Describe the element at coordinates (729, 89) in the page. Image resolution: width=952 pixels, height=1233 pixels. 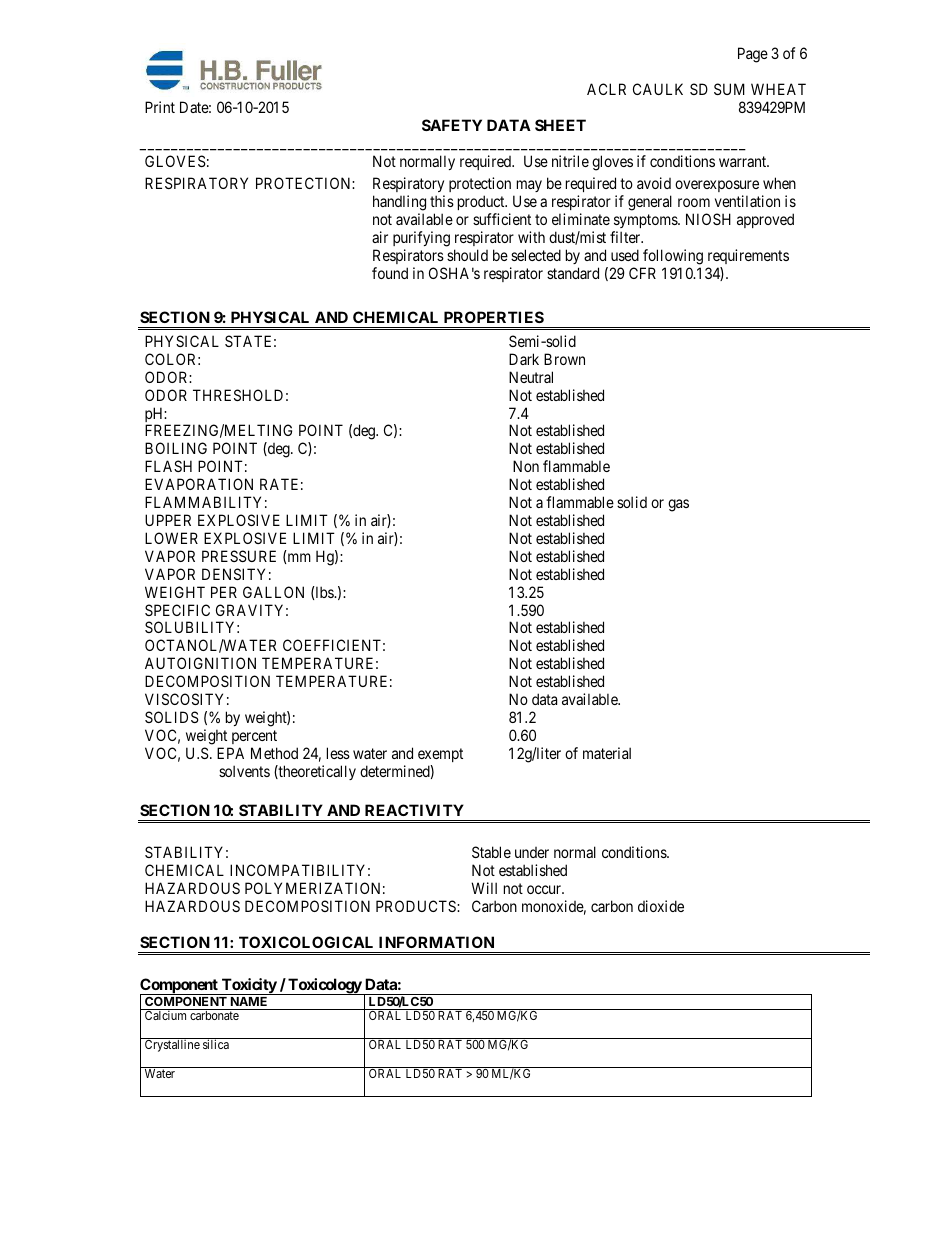
I see `SUM` at that location.
